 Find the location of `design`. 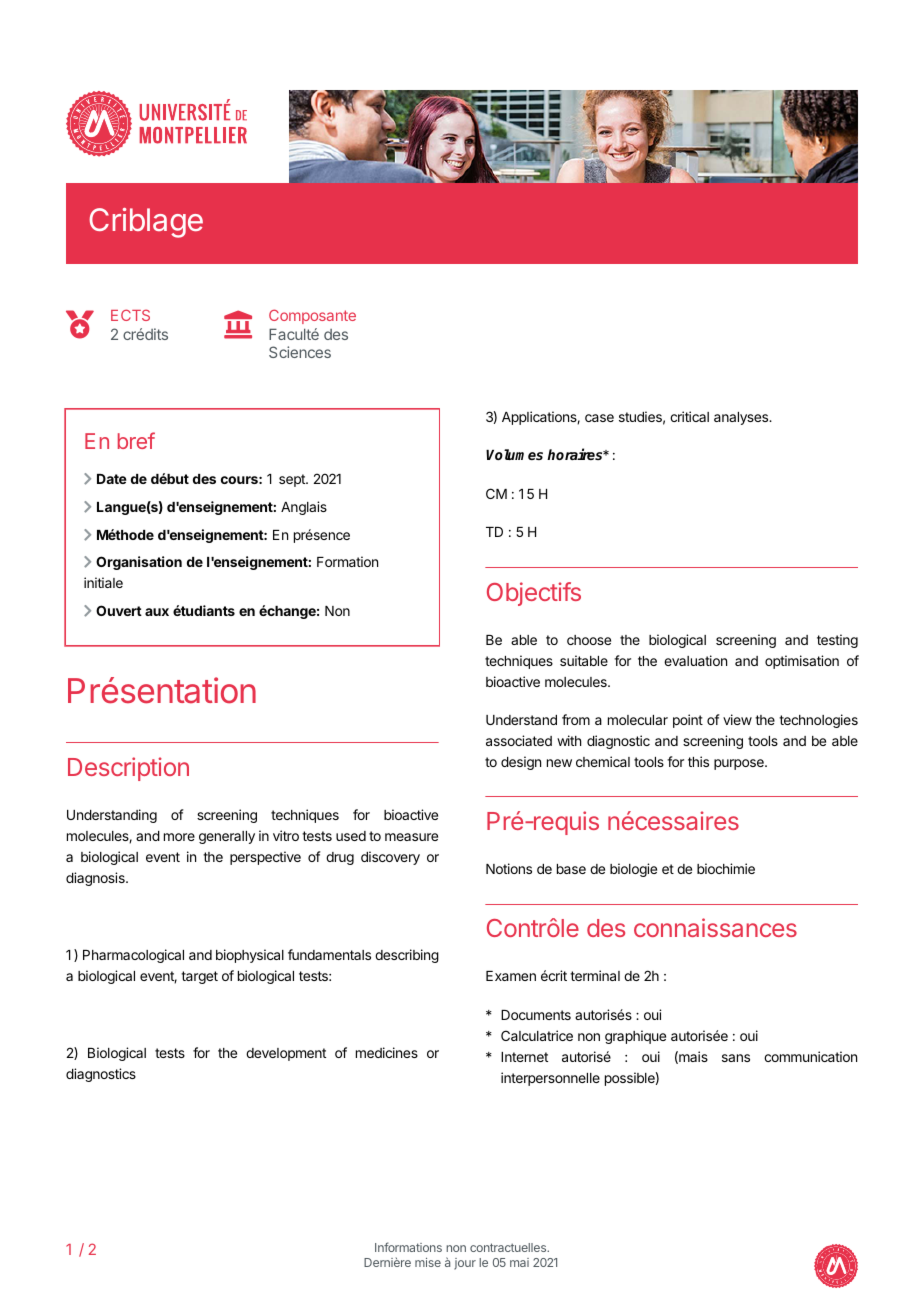

design is located at coordinates (521, 763).
